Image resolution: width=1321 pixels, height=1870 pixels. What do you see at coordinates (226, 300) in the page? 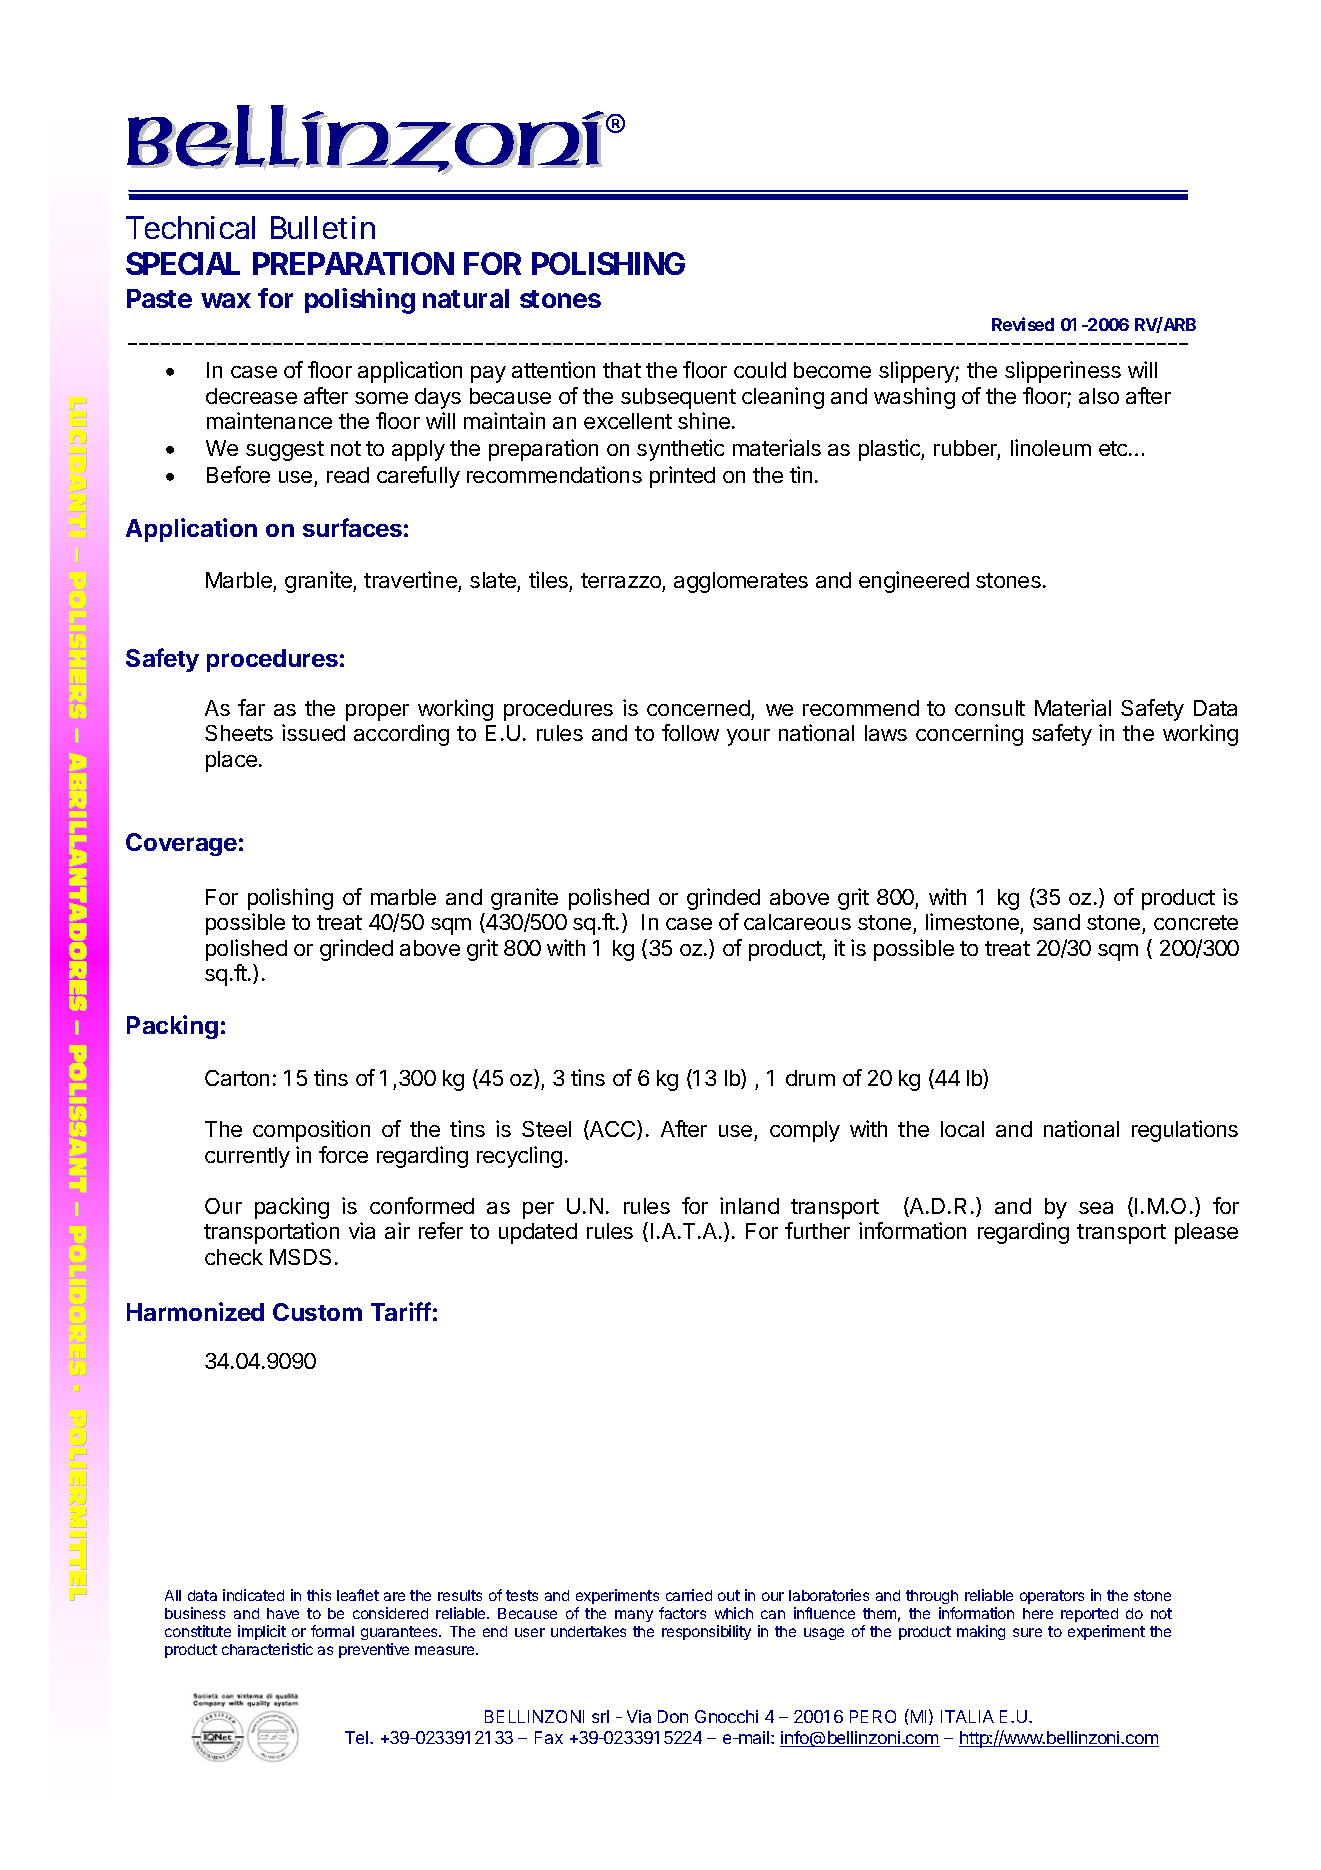
I see `wax` at bounding box center [226, 300].
